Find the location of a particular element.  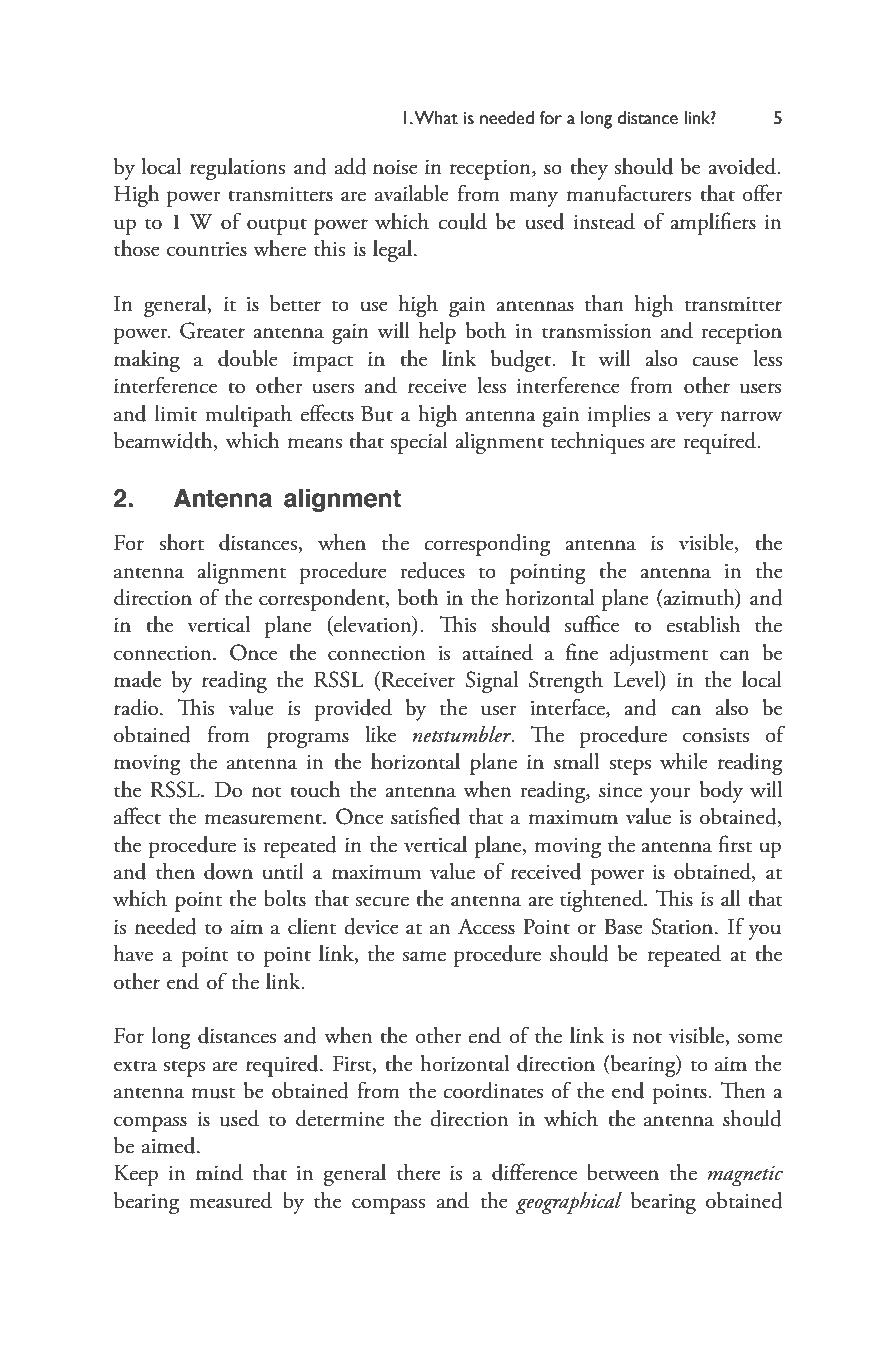

limit is located at coordinates (176, 413).
